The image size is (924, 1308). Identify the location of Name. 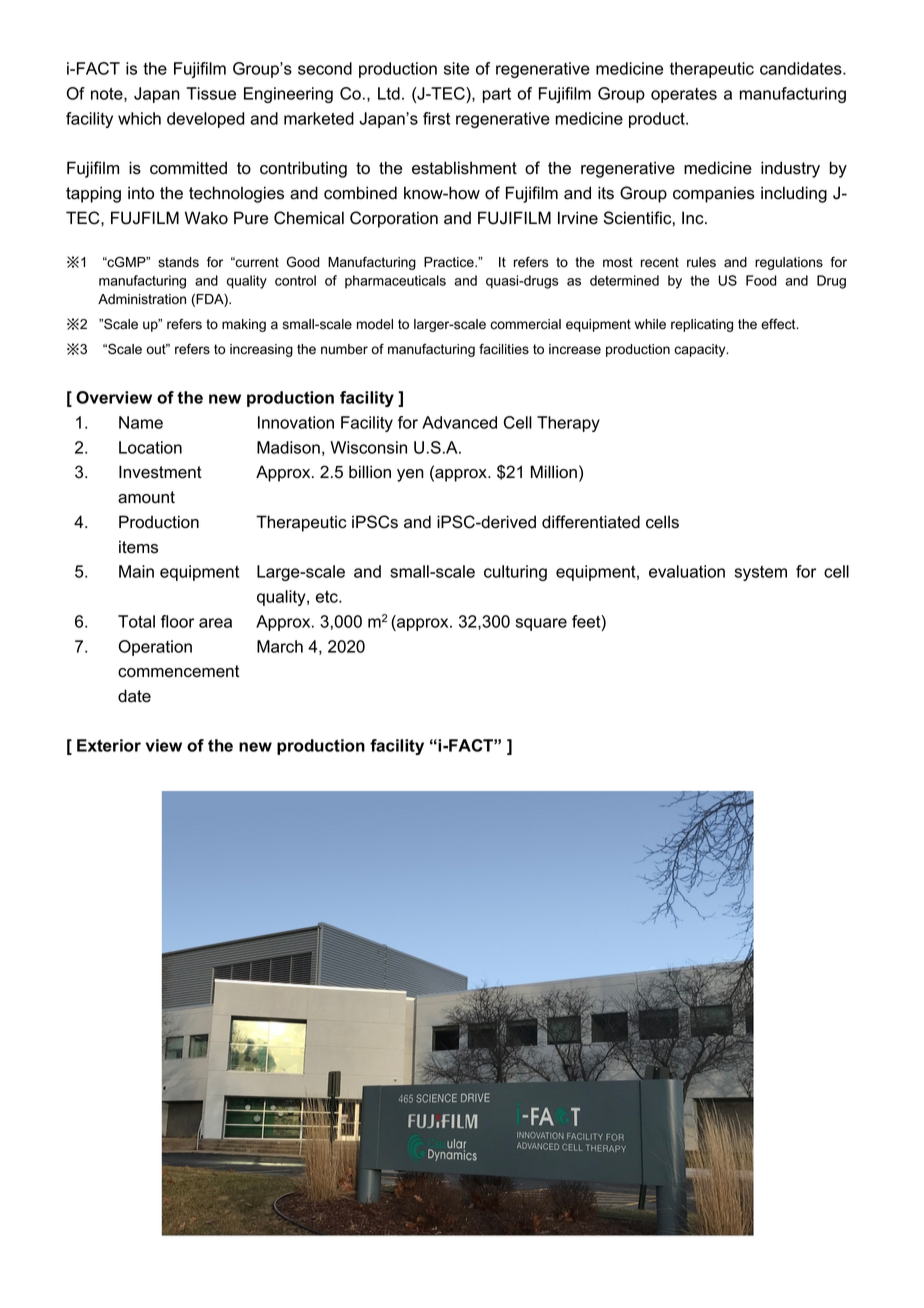
(141, 422).
